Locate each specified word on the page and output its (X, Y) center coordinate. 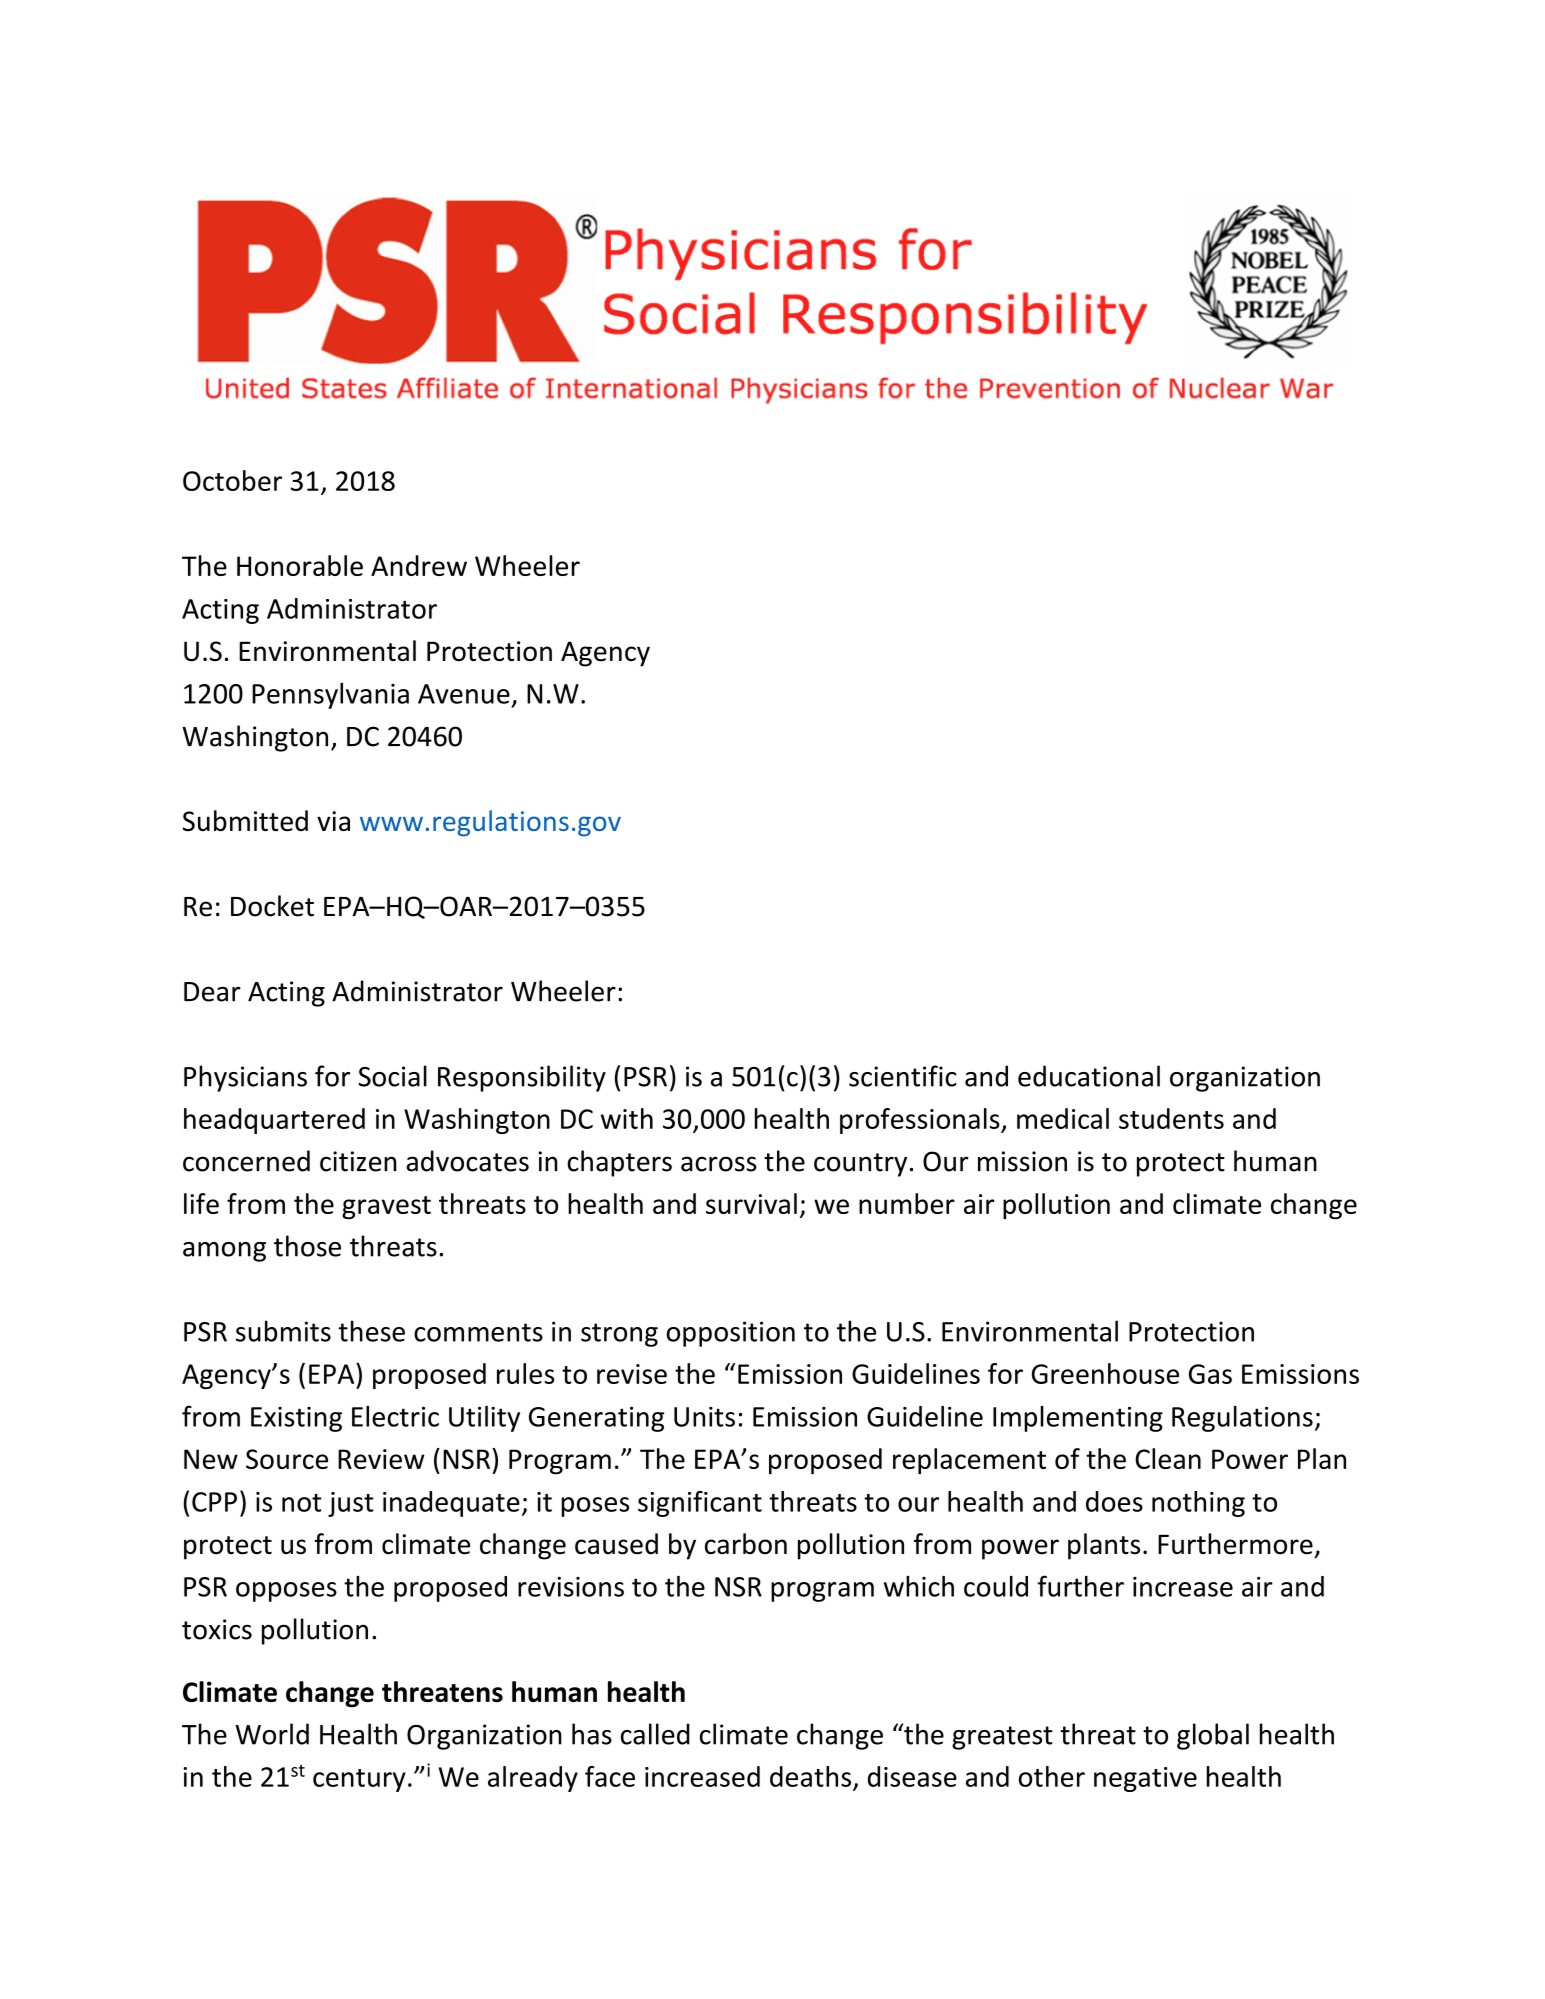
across (719, 1164)
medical (1063, 1118)
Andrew (419, 565)
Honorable (300, 565)
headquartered (274, 1121)
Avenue (464, 694)
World (272, 1734)
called (655, 1734)
